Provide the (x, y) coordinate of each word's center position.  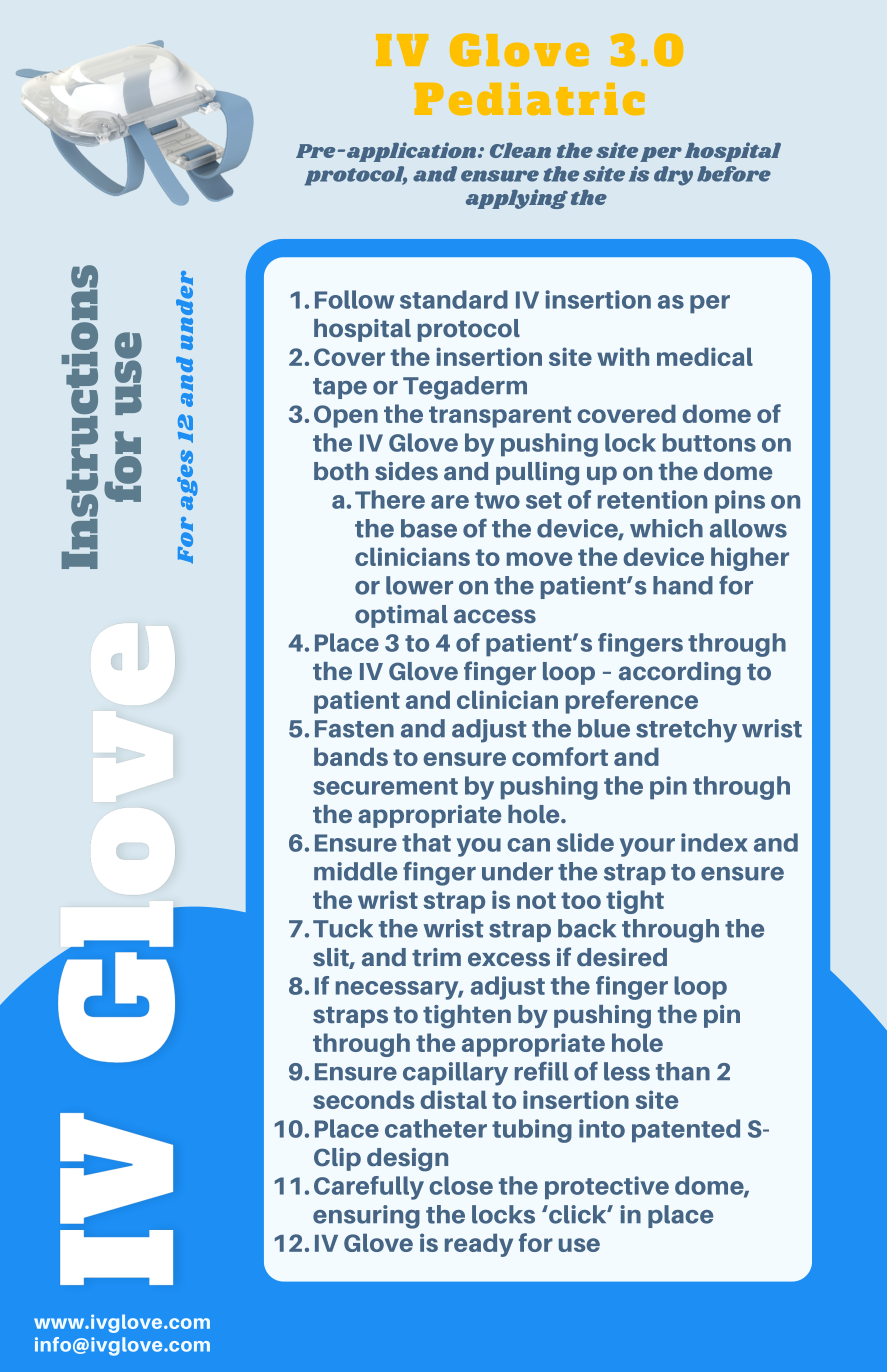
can (528, 845)
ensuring (366, 1217)
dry (673, 176)
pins (740, 502)
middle (355, 871)
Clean (520, 150)
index (714, 842)
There (390, 499)
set (544, 500)
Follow (354, 299)
